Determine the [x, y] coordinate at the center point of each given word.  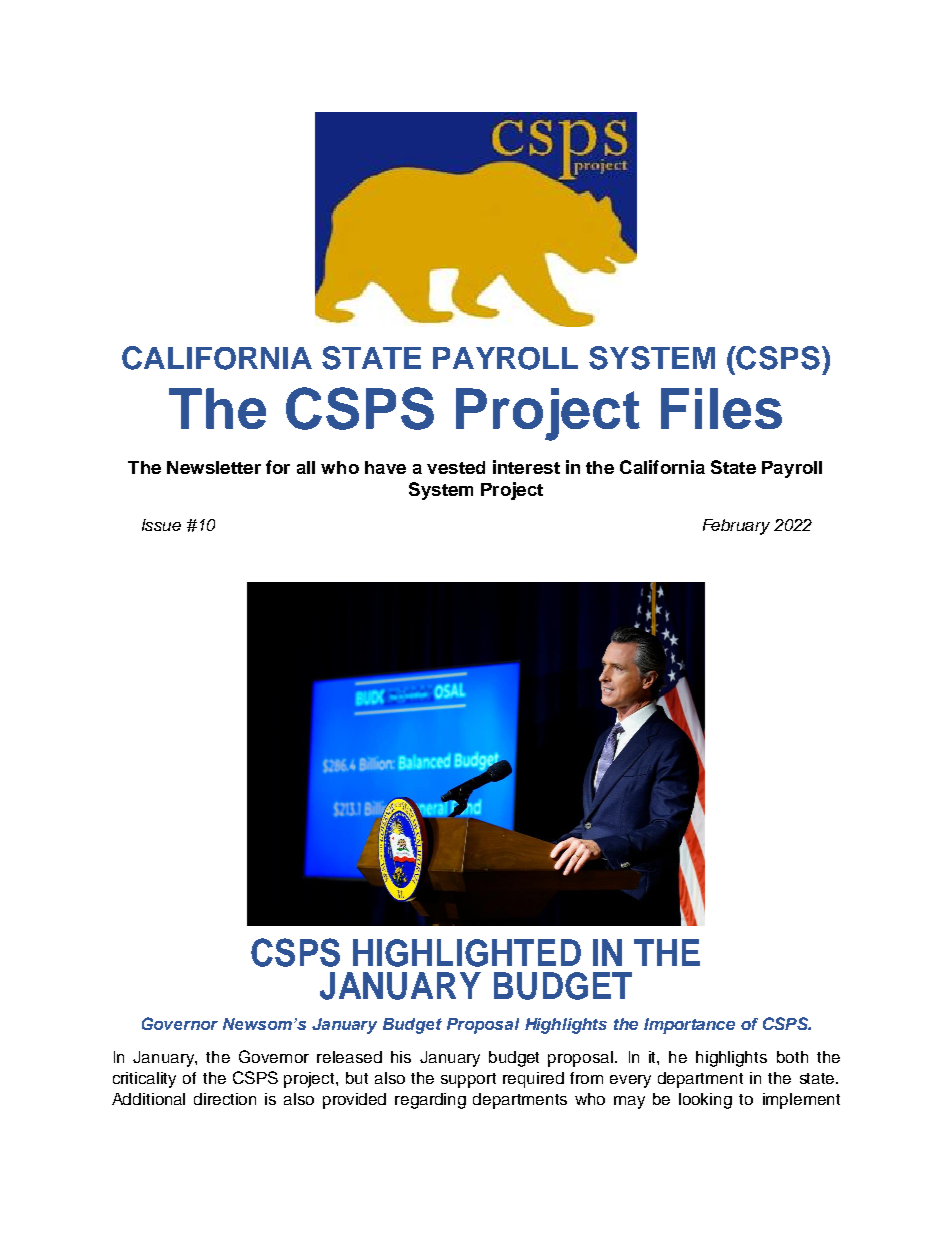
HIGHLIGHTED [467, 953]
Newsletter [214, 467]
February [736, 527]
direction [225, 1099]
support [468, 1080]
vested [456, 467]
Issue [161, 525]
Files [721, 408]
